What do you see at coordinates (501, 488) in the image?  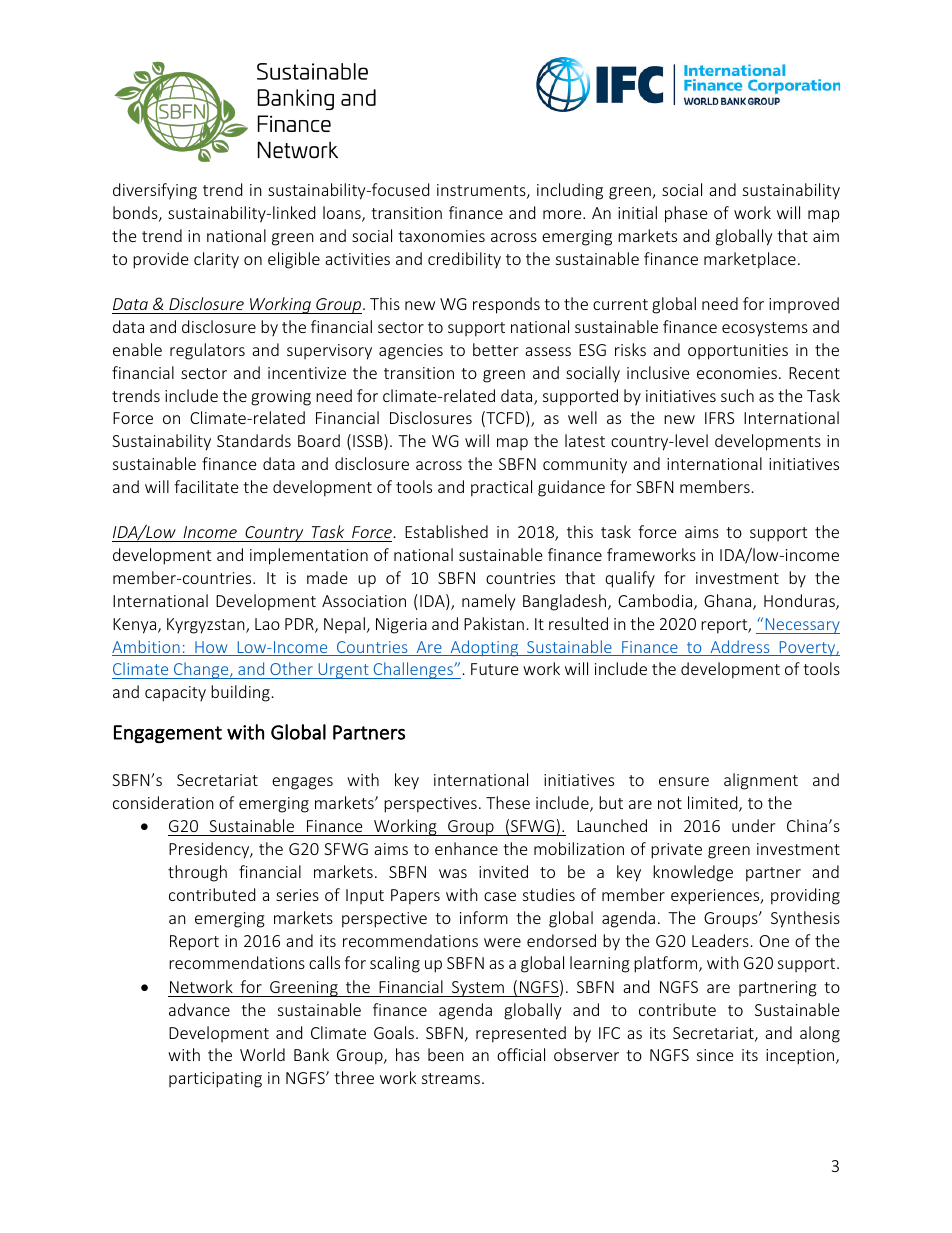 I see `practical` at bounding box center [501, 488].
